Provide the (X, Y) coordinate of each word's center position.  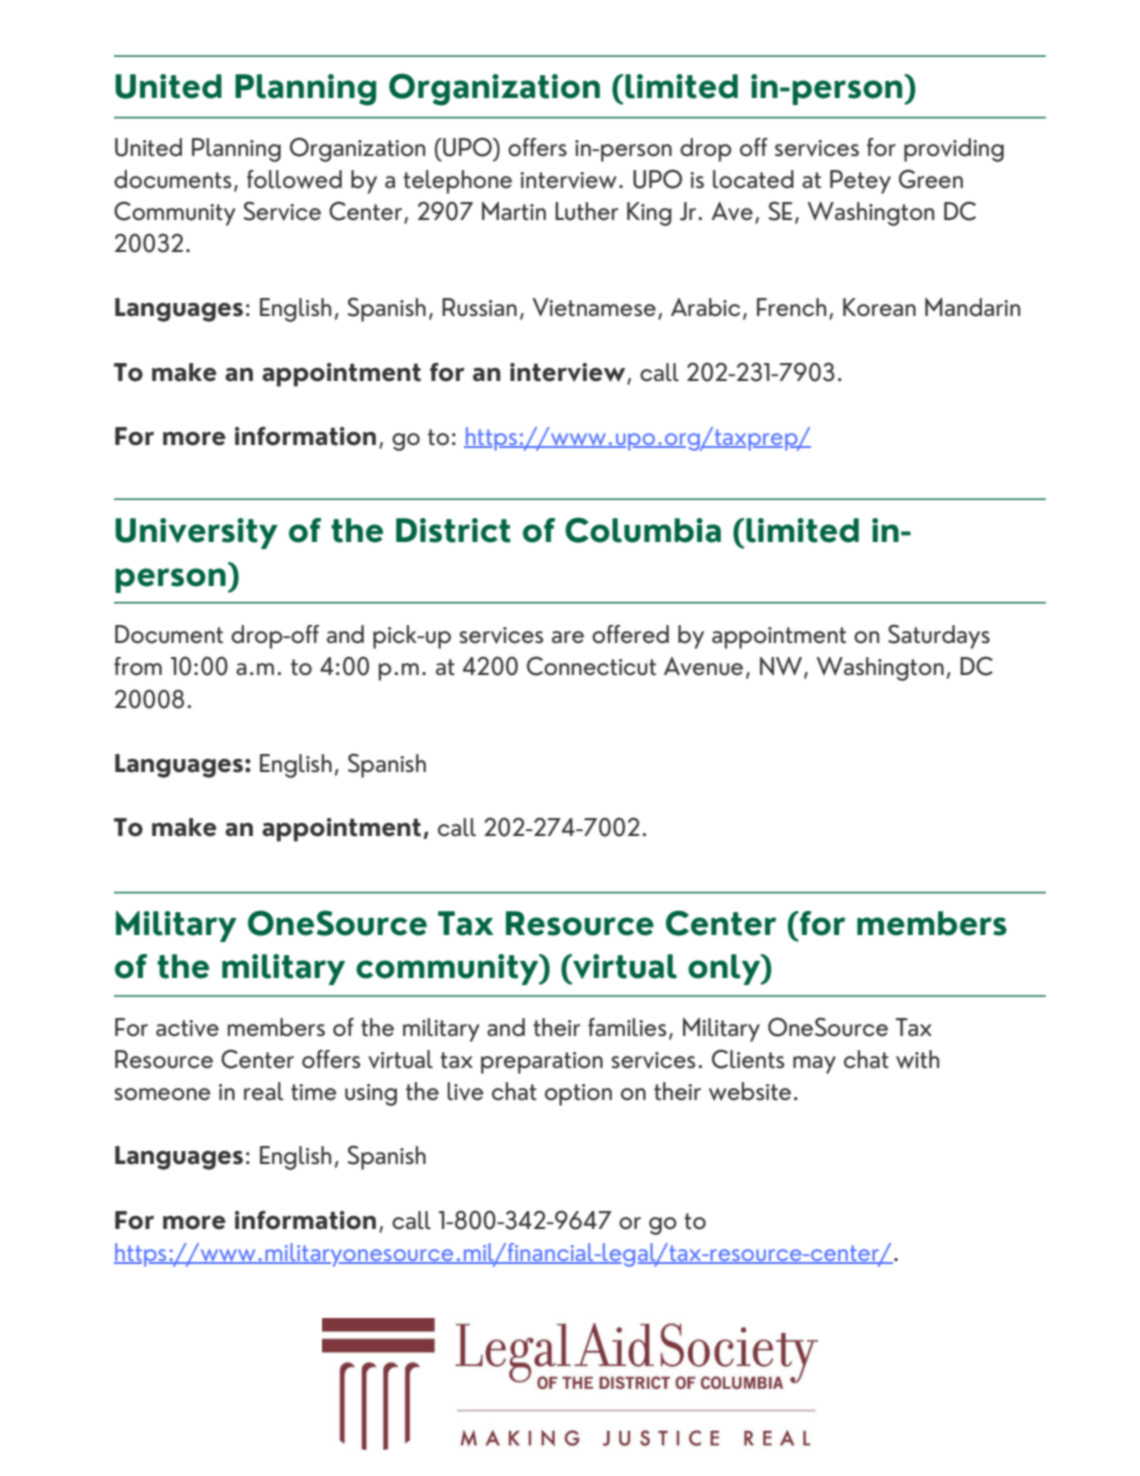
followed (294, 179)
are (568, 637)
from (138, 666)
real (264, 1091)
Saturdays (939, 636)
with (917, 1059)
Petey (860, 182)
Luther (586, 211)
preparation (542, 1063)
